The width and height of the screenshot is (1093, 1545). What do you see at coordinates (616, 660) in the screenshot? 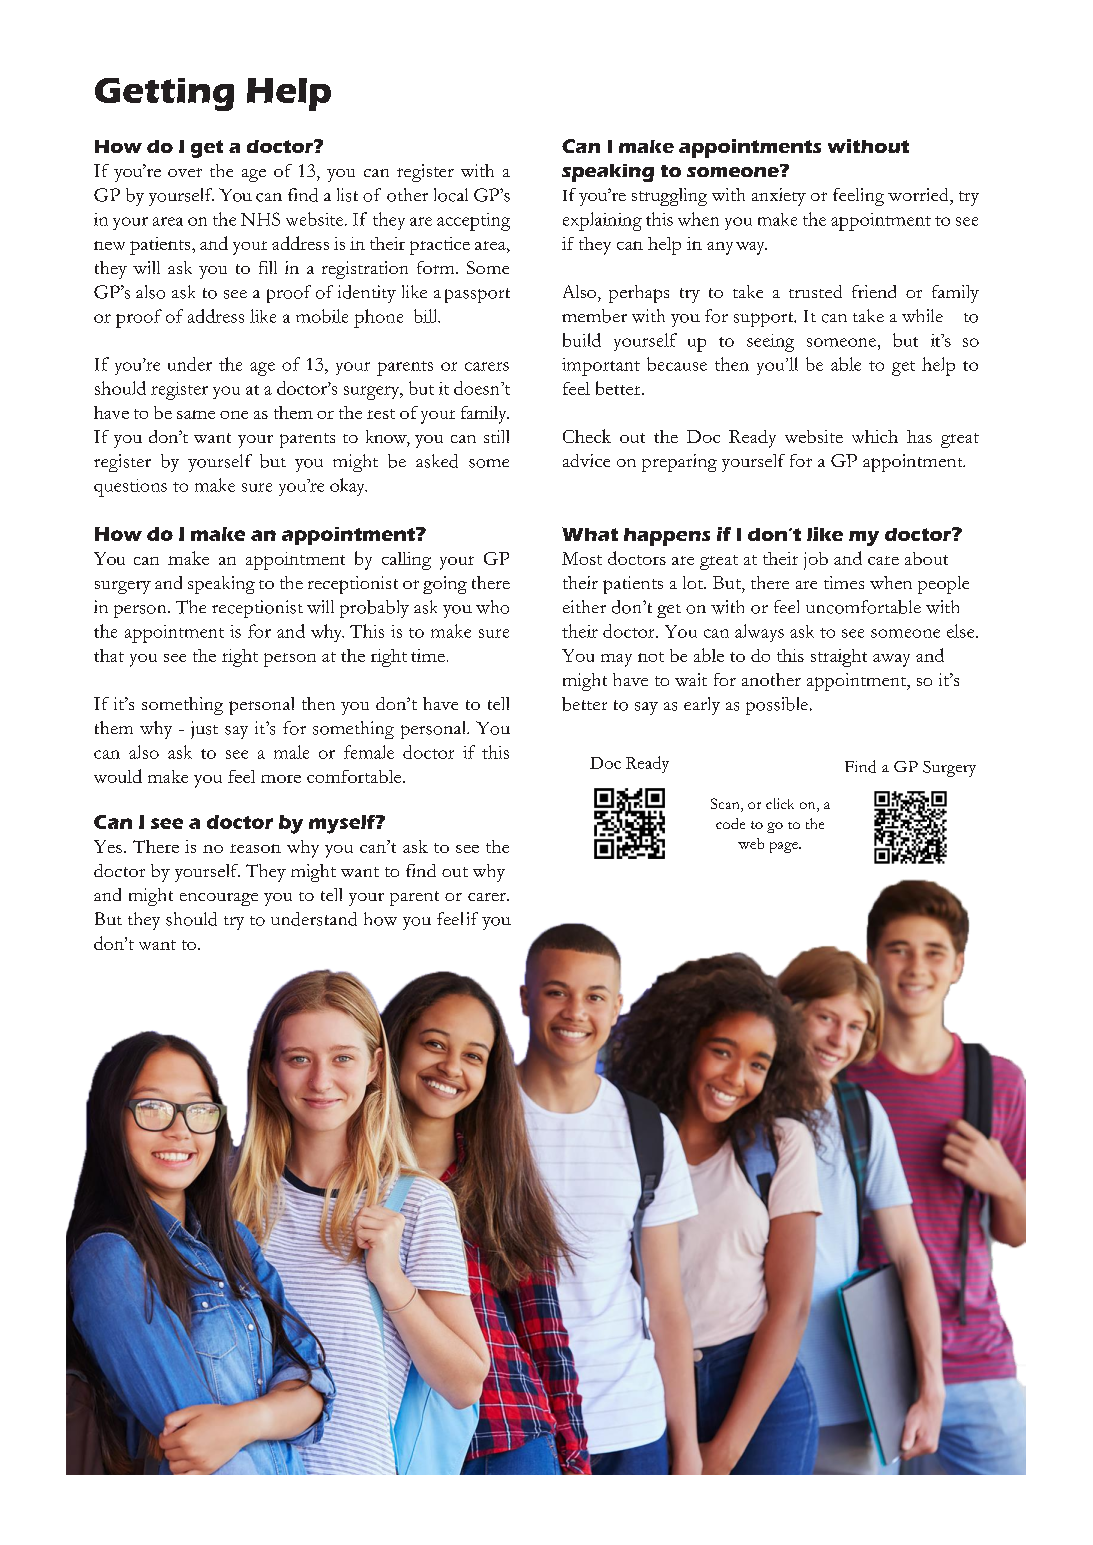
I see `may` at bounding box center [616, 660].
